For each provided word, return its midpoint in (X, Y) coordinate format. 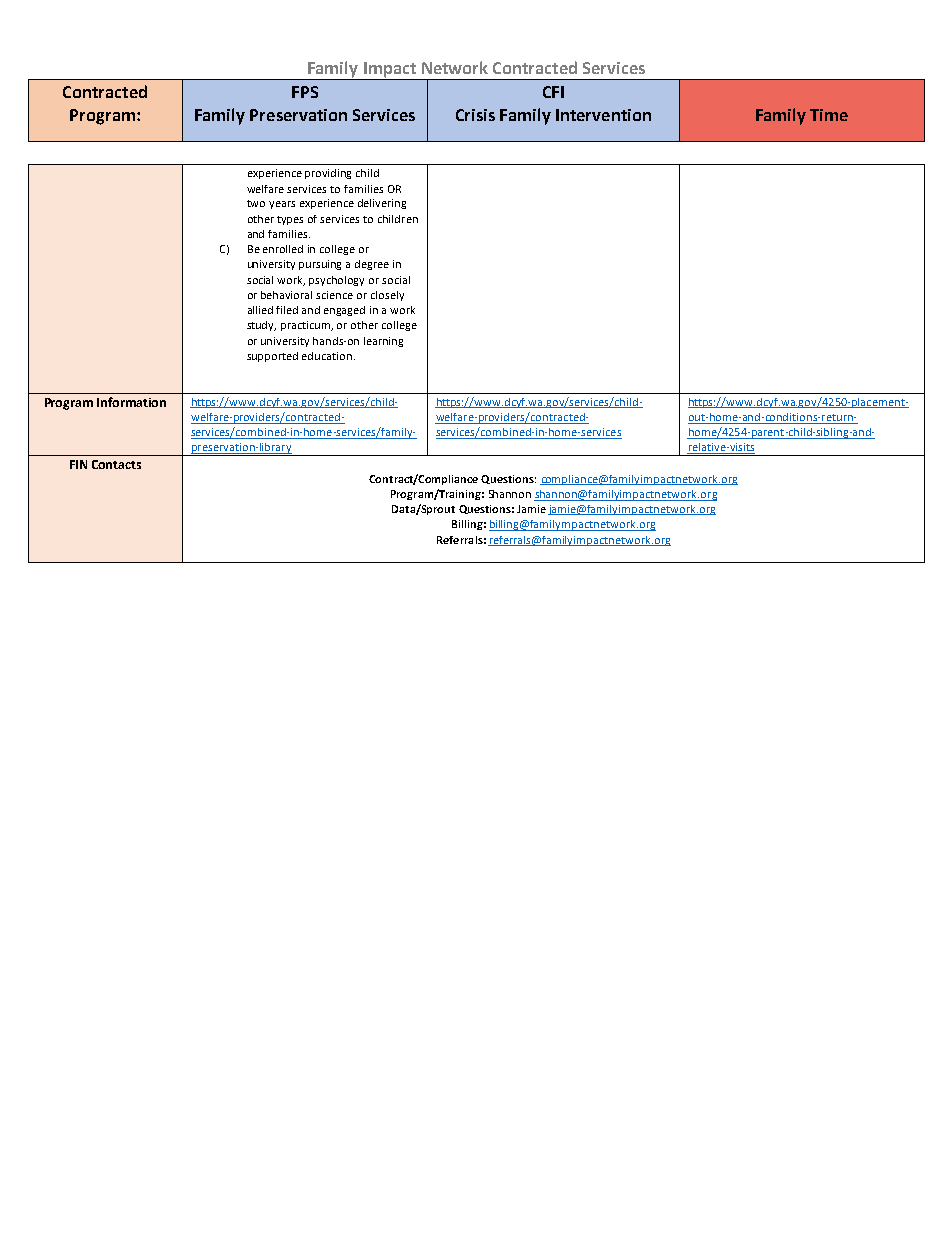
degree (372, 265)
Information (131, 402)
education (327, 356)
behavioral (286, 295)
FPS (305, 92)
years (282, 205)
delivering (382, 204)
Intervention (603, 115)
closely (387, 296)
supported (272, 357)
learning (383, 342)
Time (829, 115)
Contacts (116, 464)
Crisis (475, 115)
